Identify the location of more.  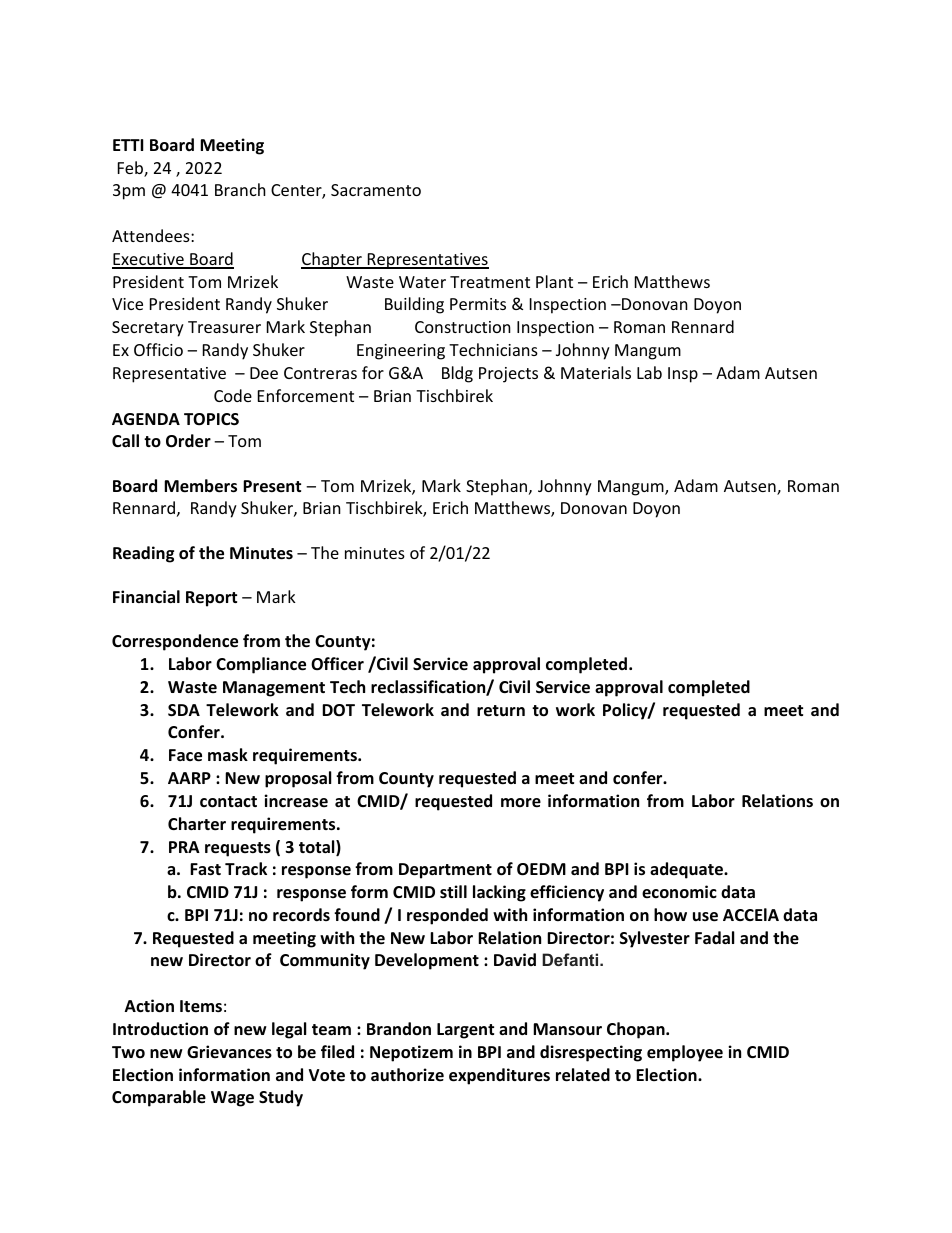
(521, 803).
